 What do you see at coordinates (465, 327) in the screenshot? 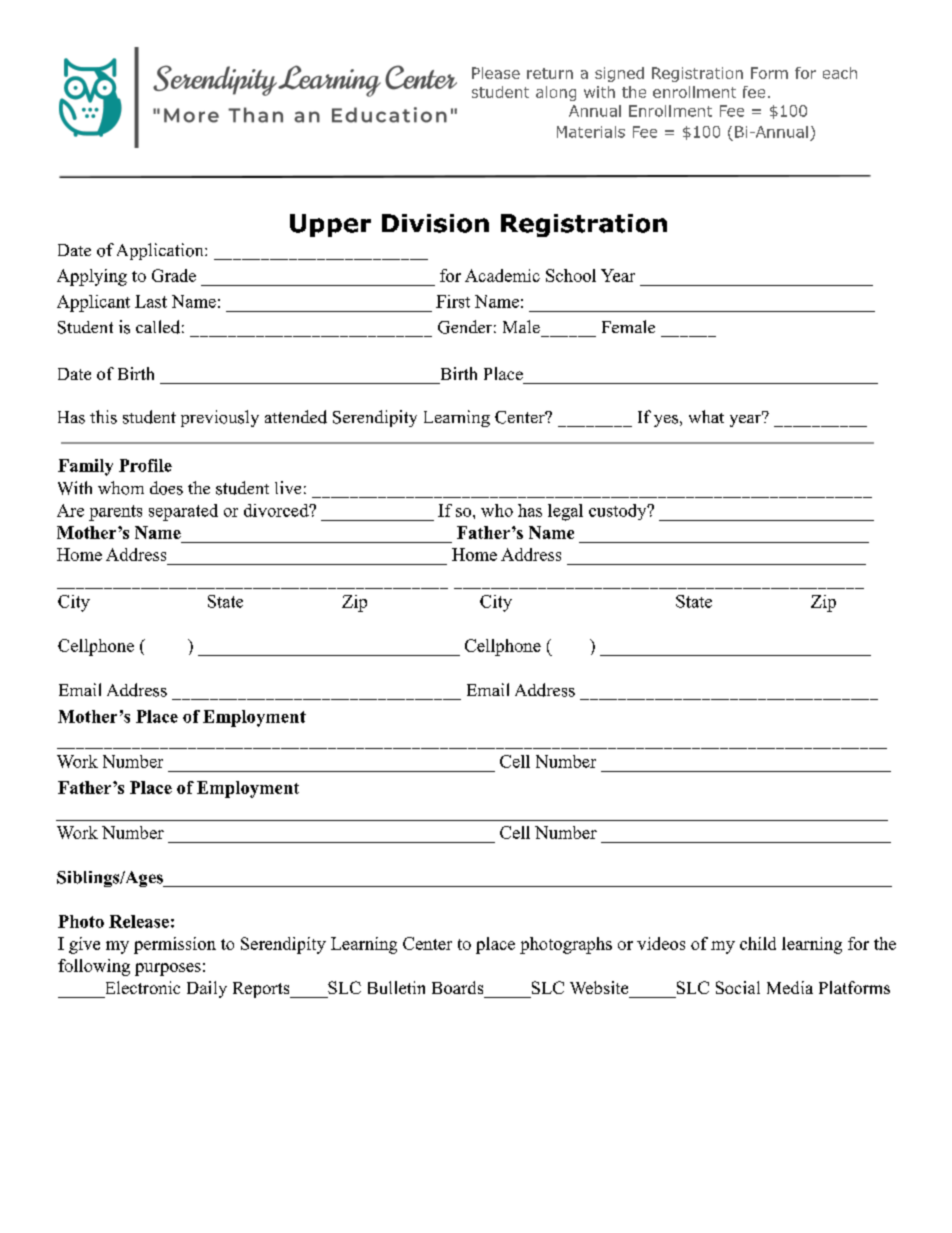
I see `Gender` at bounding box center [465, 327].
